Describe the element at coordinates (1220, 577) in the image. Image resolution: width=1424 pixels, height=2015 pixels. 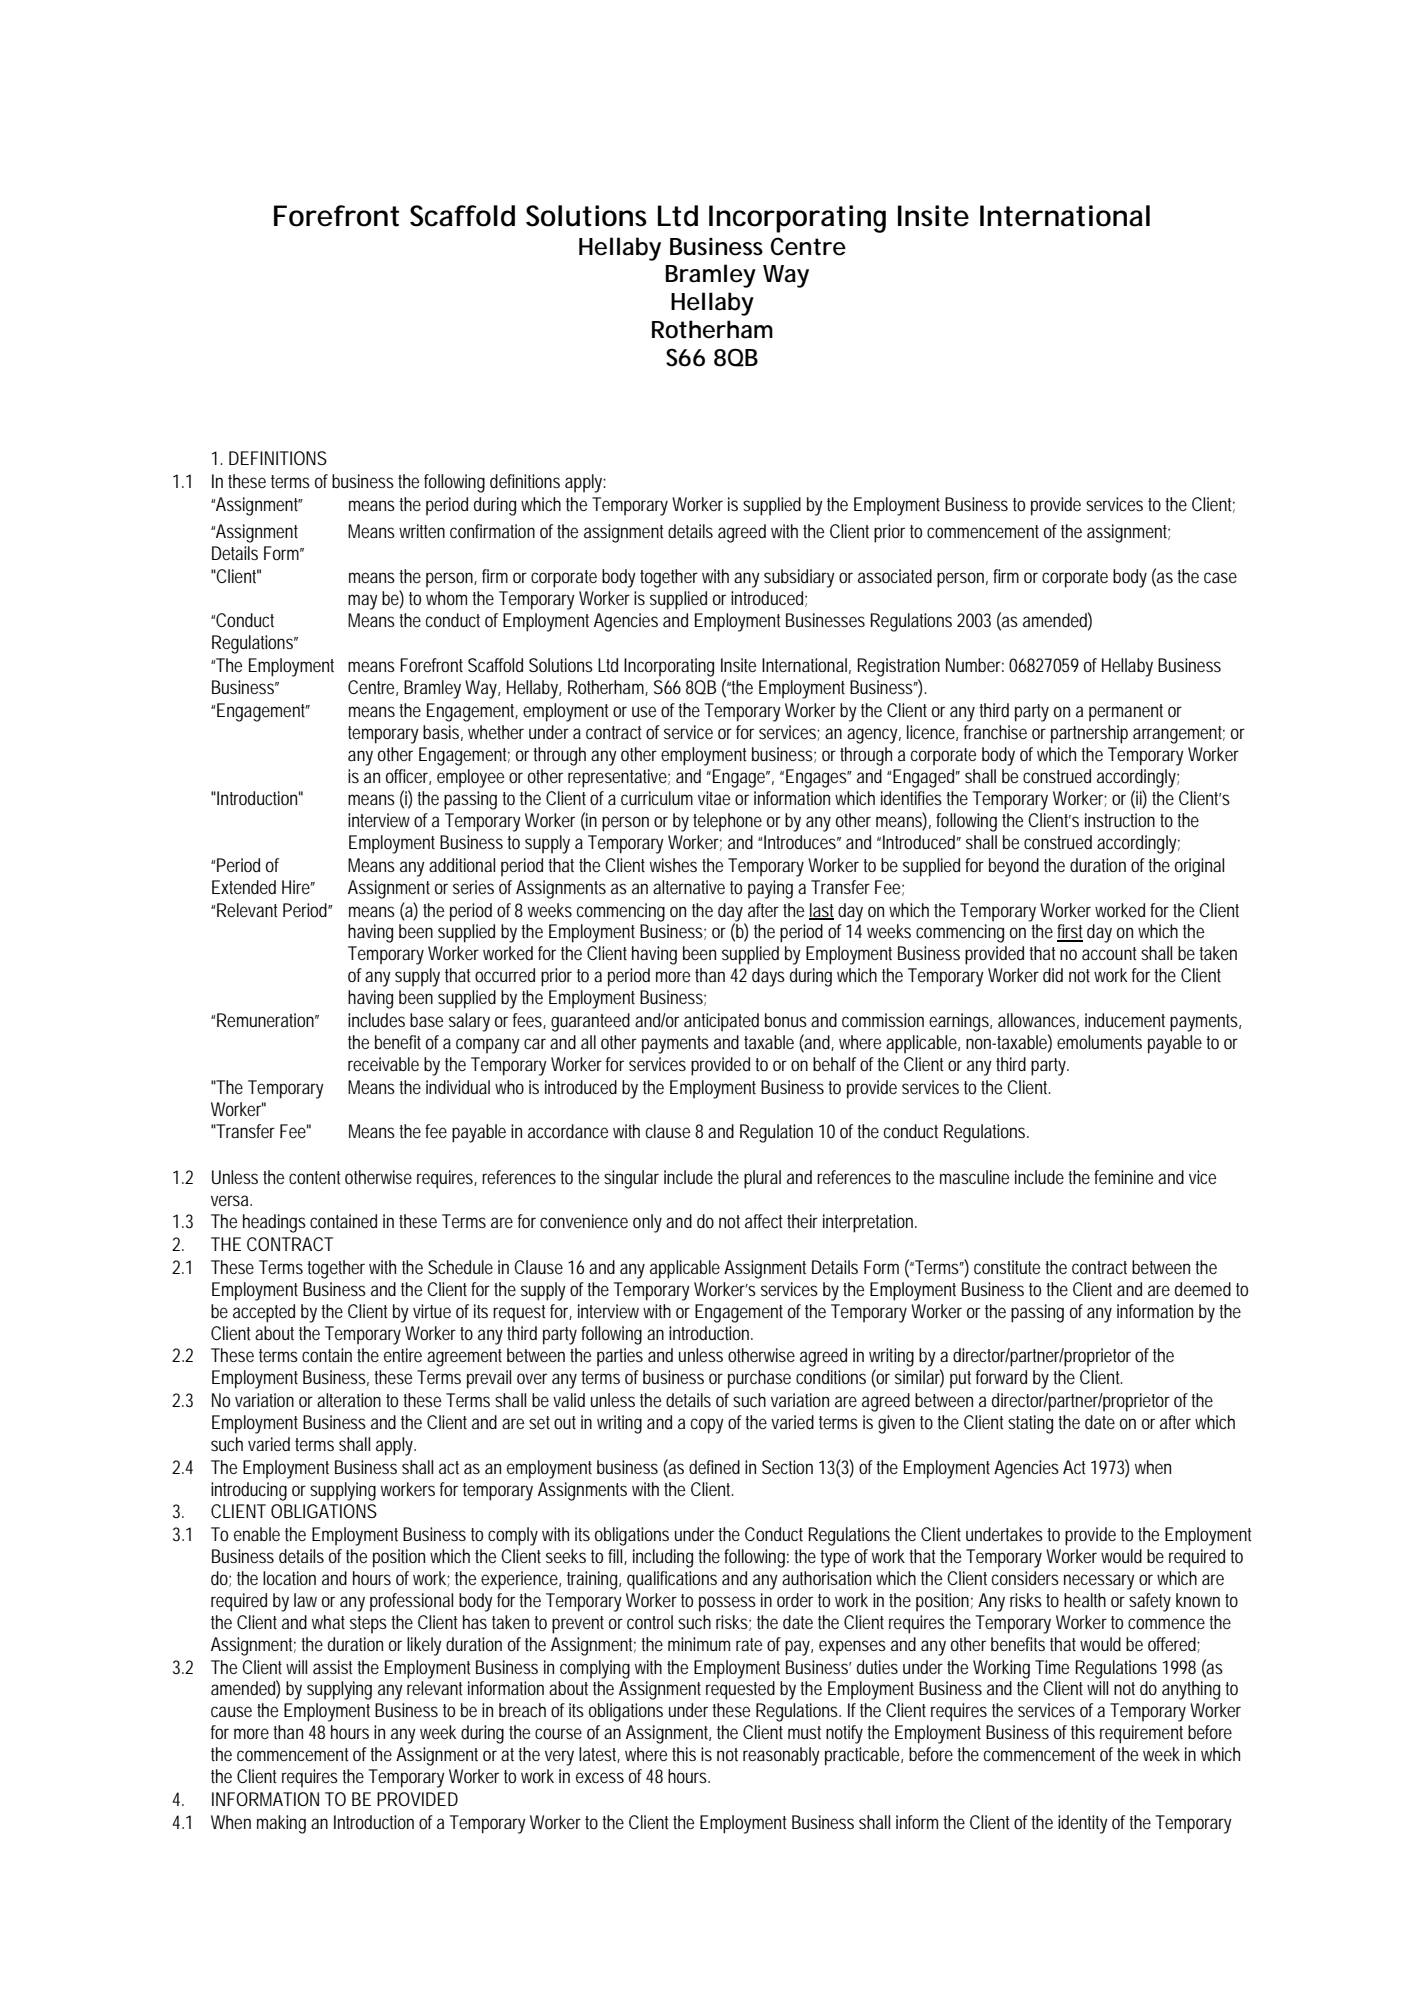
I see `case` at that location.
